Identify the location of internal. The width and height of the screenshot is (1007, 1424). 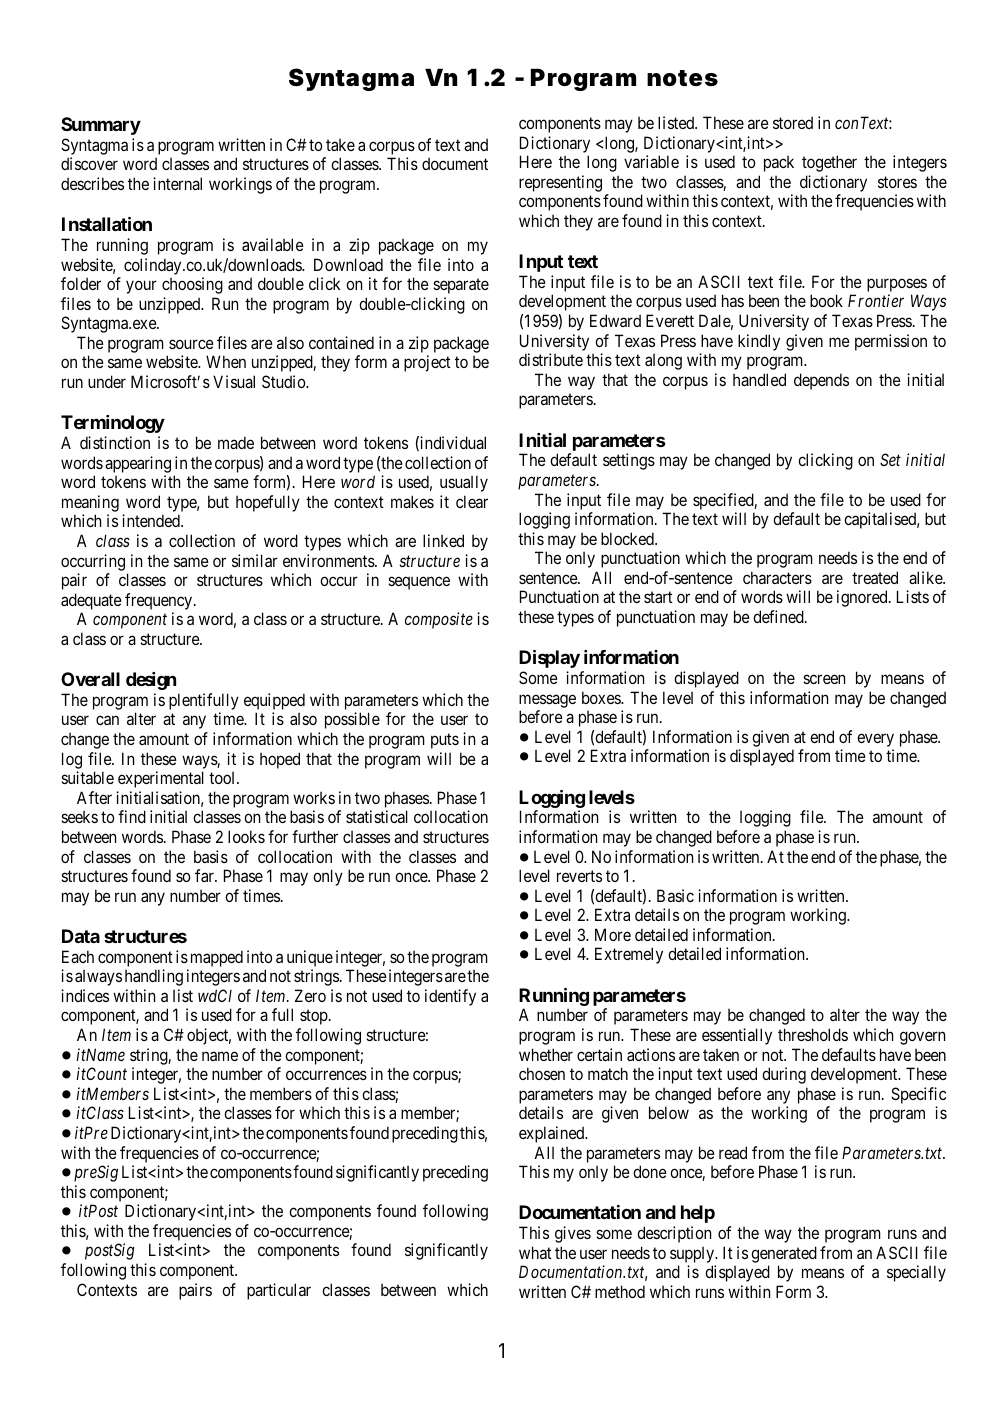
(177, 183).
